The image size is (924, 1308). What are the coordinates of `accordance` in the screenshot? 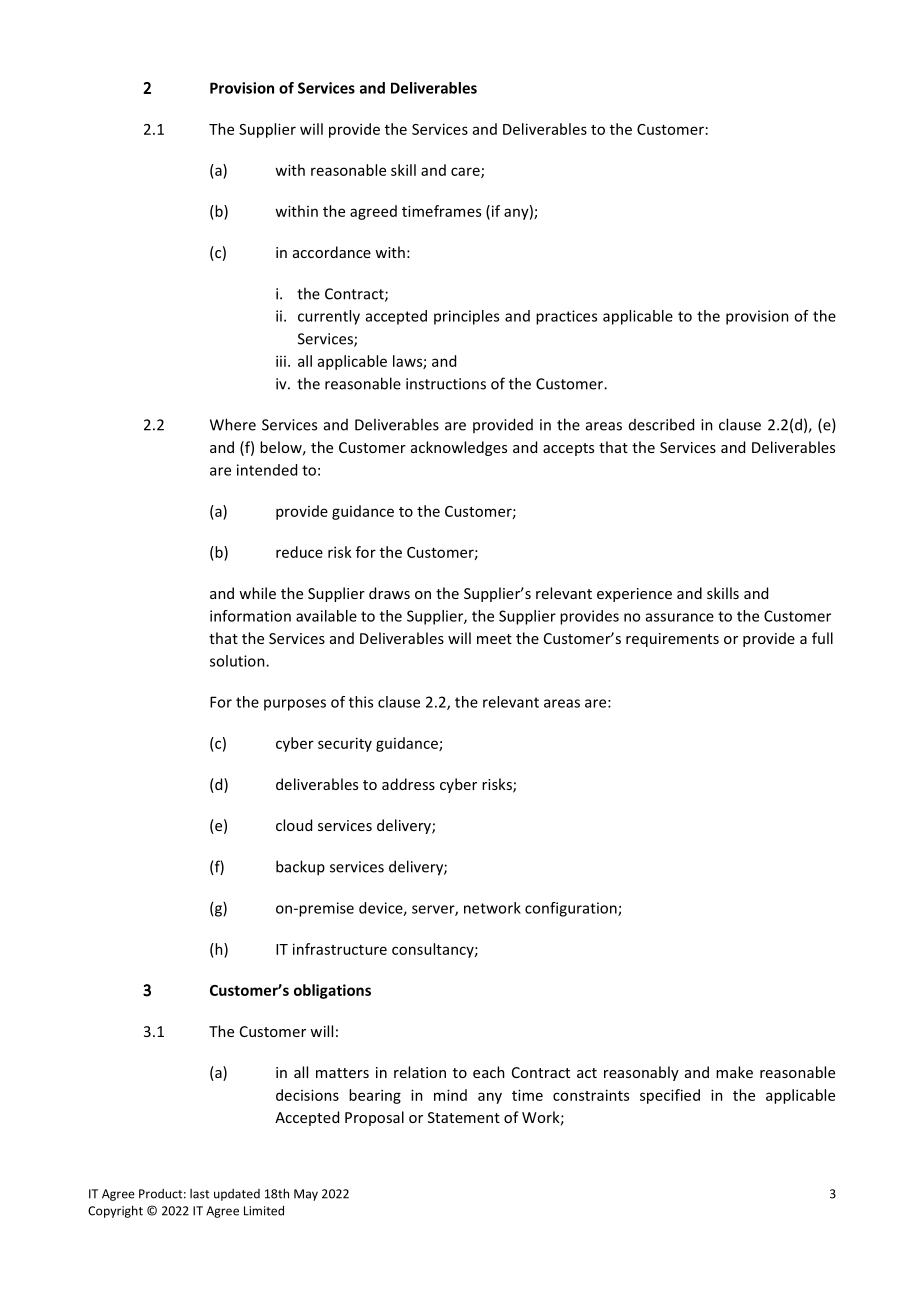 It's located at (332, 252).
